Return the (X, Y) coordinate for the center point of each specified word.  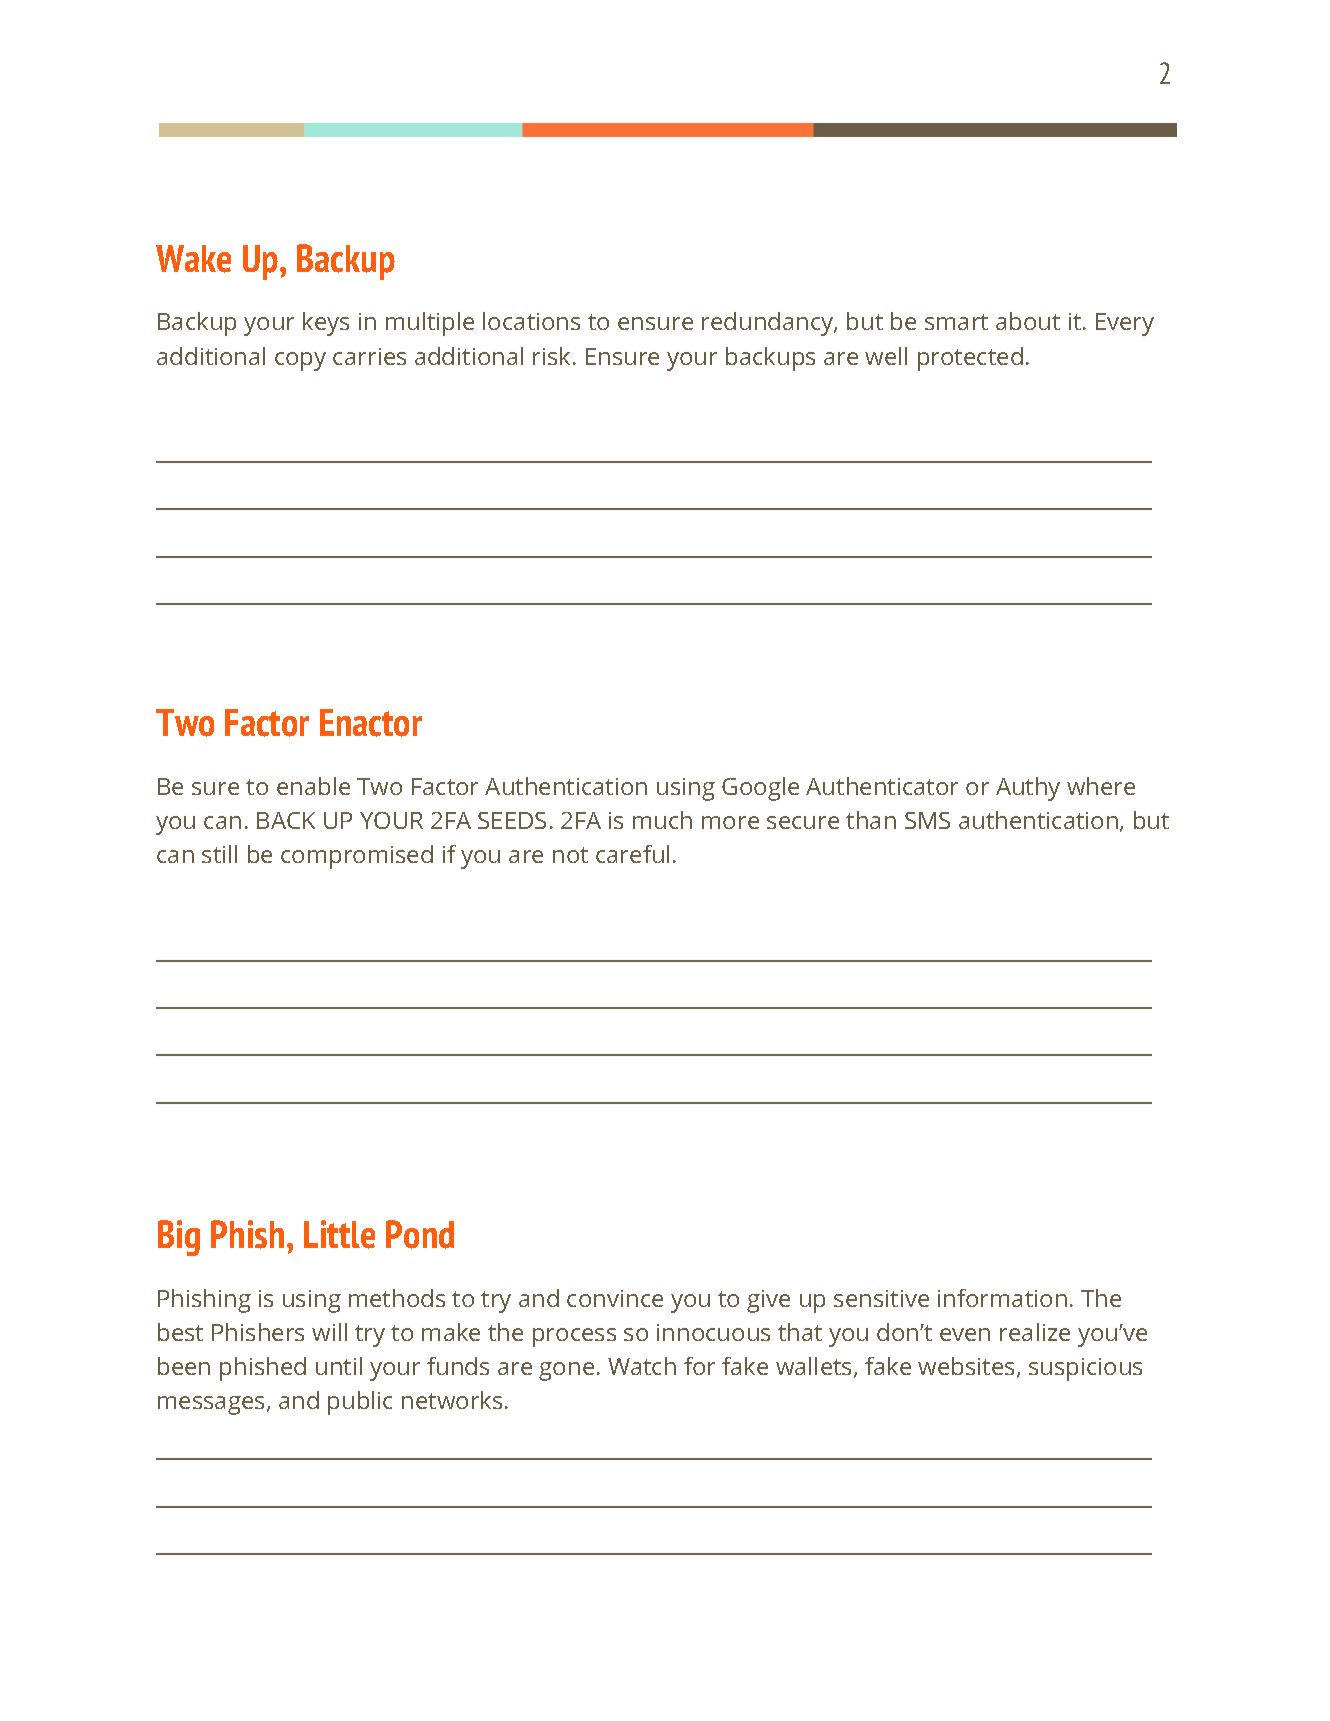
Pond (420, 1234)
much (662, 820)
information (1002, 1298)
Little (339, 1234)
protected (970, 359)
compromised (357, 857)
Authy (1028, 789)
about (1028, 321)
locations (531, 321)
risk (553, 356)
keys (326, 324)
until (339, 1366)
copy (300, 361)
